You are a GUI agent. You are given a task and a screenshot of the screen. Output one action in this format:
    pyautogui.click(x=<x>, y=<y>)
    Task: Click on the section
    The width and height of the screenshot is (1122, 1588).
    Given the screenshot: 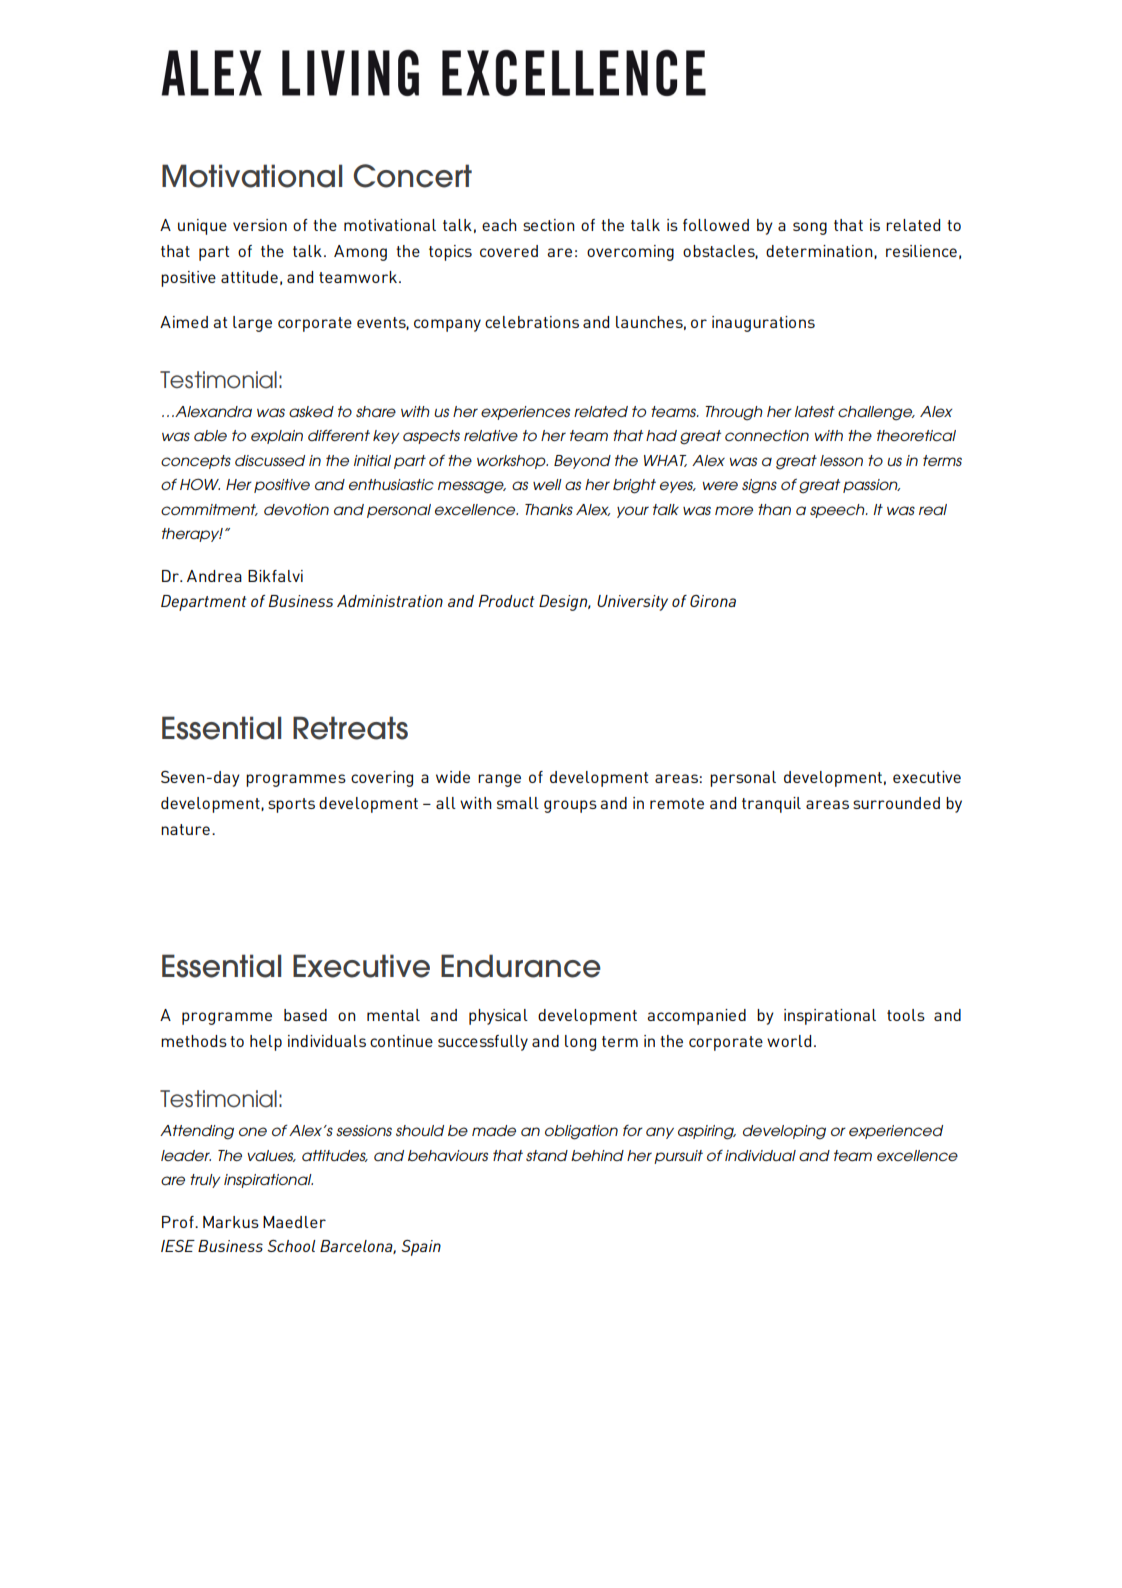 What is the action you would take?
    pyautogui.click(x=549, y=225)
